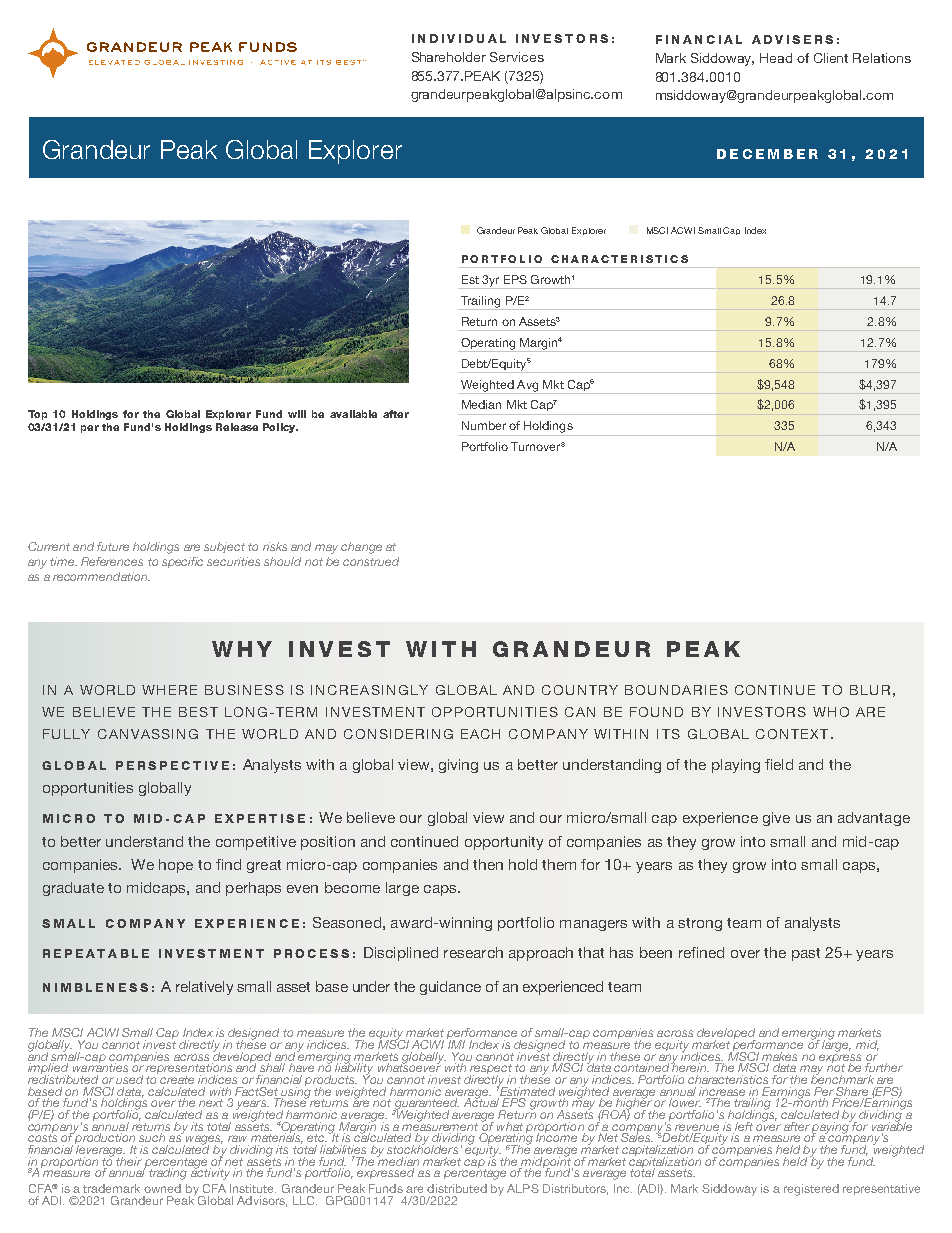 Image resolution: width=952 pixels, height=1233 pixels. What do you see at coordinates (517, 57) in the document?
I see `Services` at bounding box center [517, 57].
